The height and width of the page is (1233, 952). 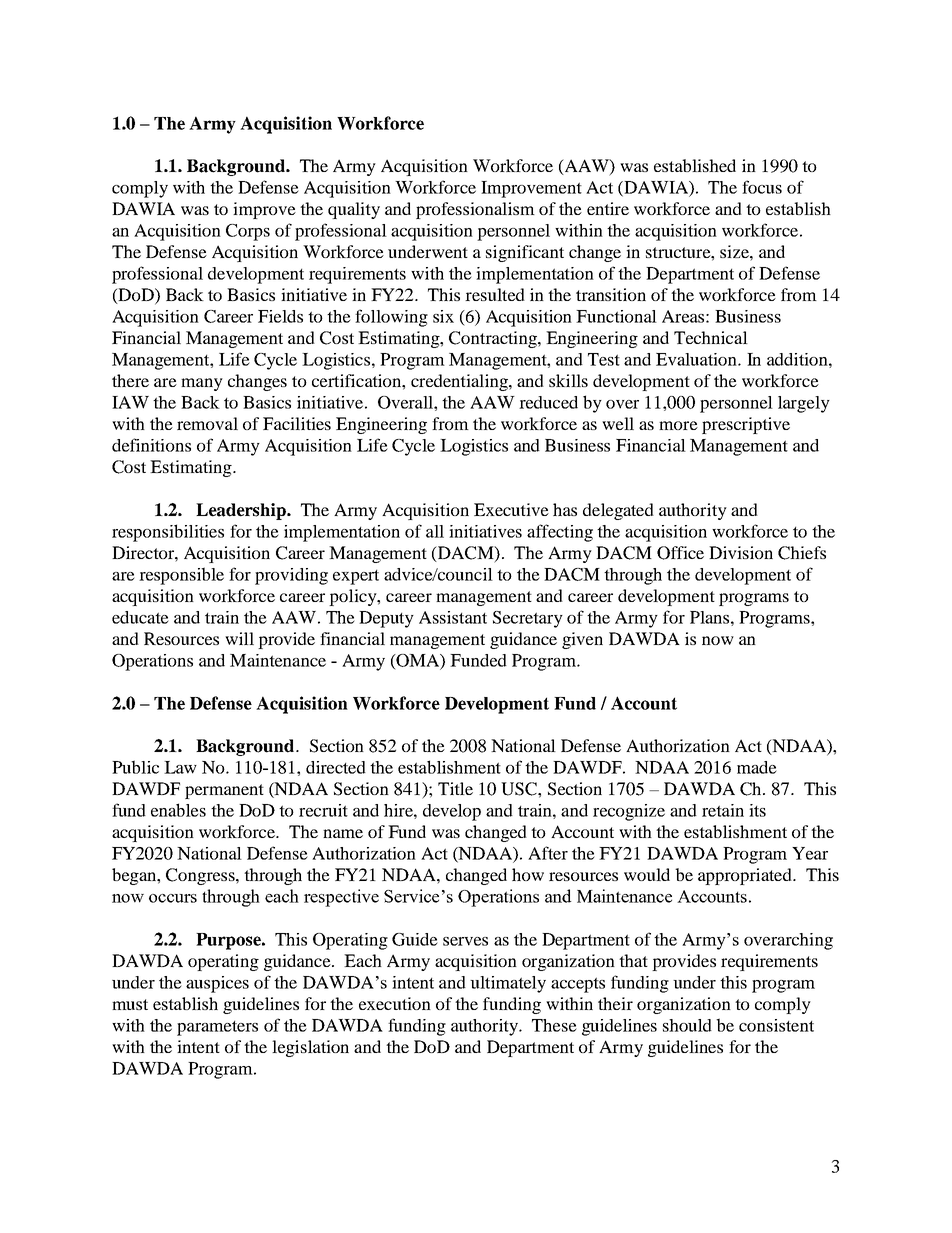 I want to click on removal, so click(x=207, y=423).
